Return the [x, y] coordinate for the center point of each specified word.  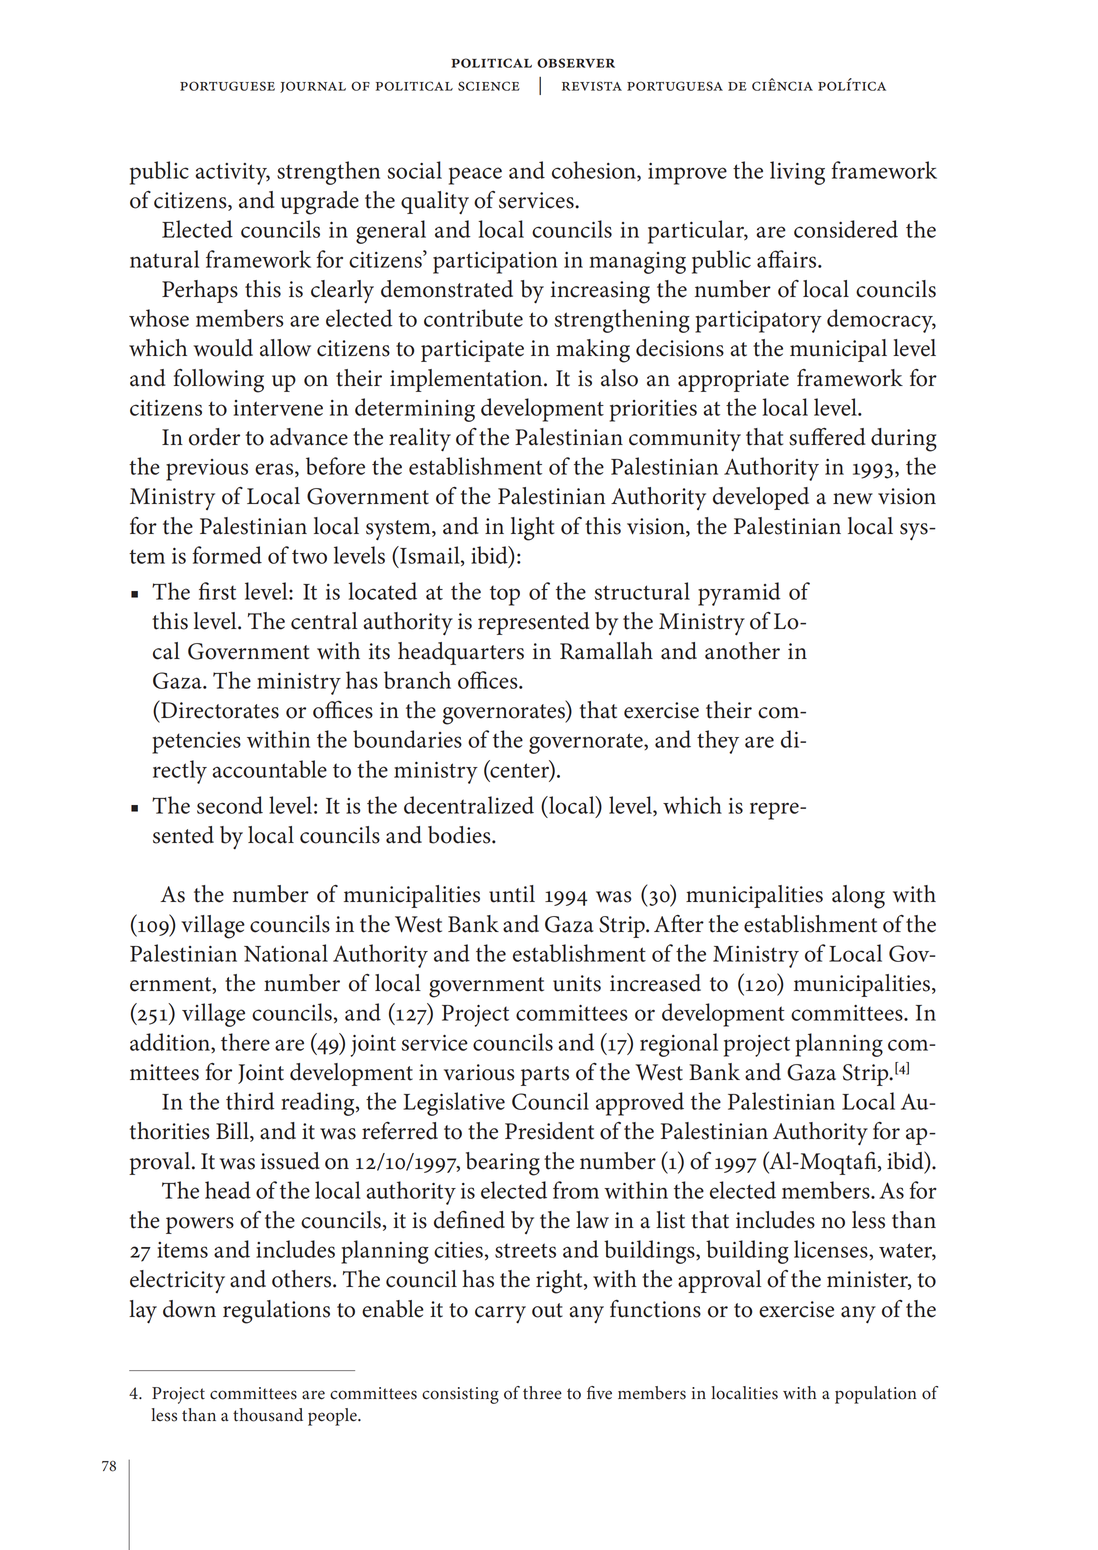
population [876, 1395]
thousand [268, 1415]
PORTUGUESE [227, 86]
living [797, 173]
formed [227, 555]
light [532, 529]
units [577, 983]
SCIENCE [489, 86]
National [286, 953]
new [853, 499]
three [542, 1393]
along [858, 897]
